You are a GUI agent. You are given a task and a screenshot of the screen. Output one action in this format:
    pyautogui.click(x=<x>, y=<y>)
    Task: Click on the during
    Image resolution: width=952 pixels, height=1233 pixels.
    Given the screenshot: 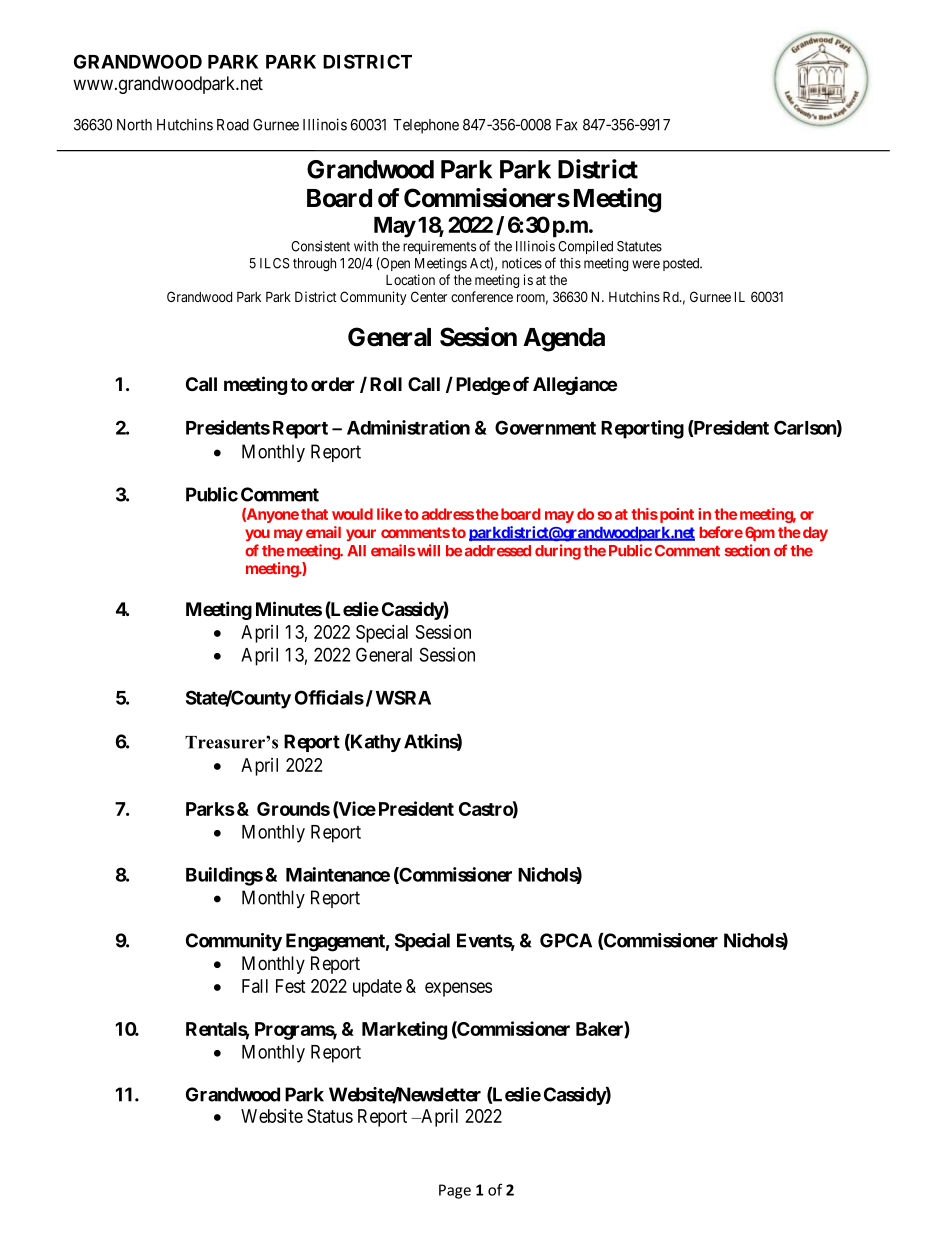 What is the action you would take?
    pyautogui.click(x=558, y=552)
